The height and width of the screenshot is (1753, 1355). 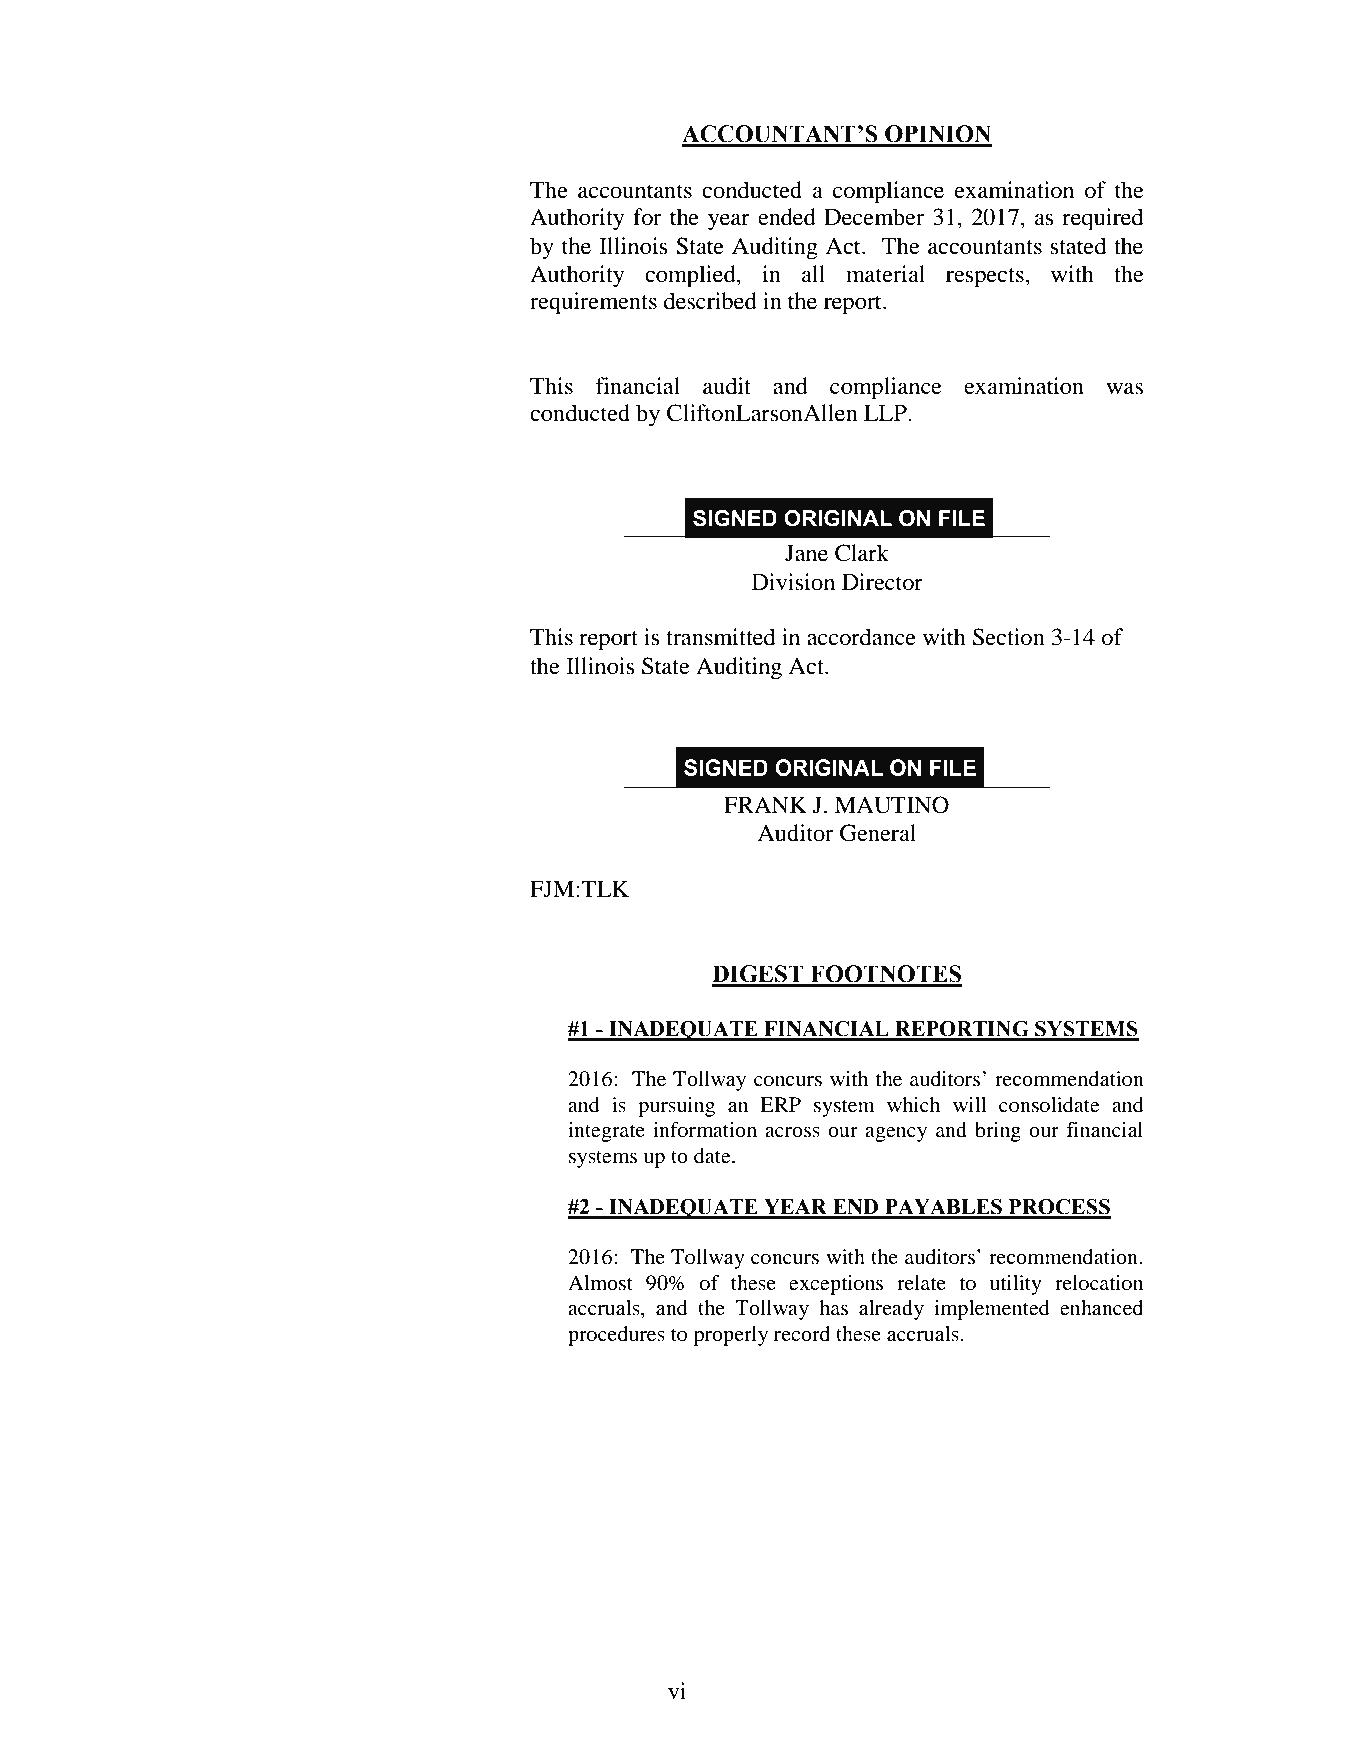 I want to click on material, so click(x=885, y=274).
